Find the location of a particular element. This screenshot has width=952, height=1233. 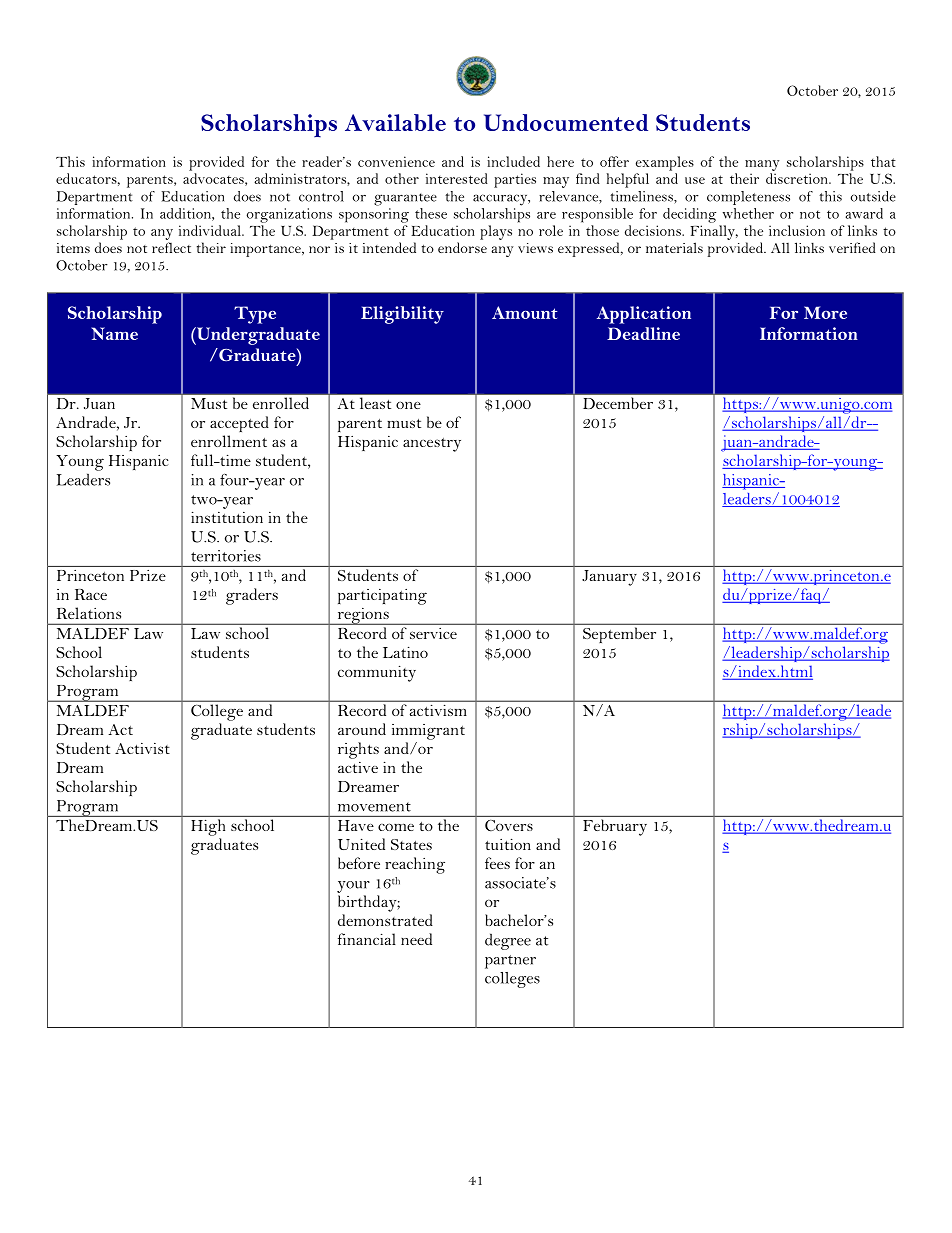

participating is located at coordinates (382, 597).
